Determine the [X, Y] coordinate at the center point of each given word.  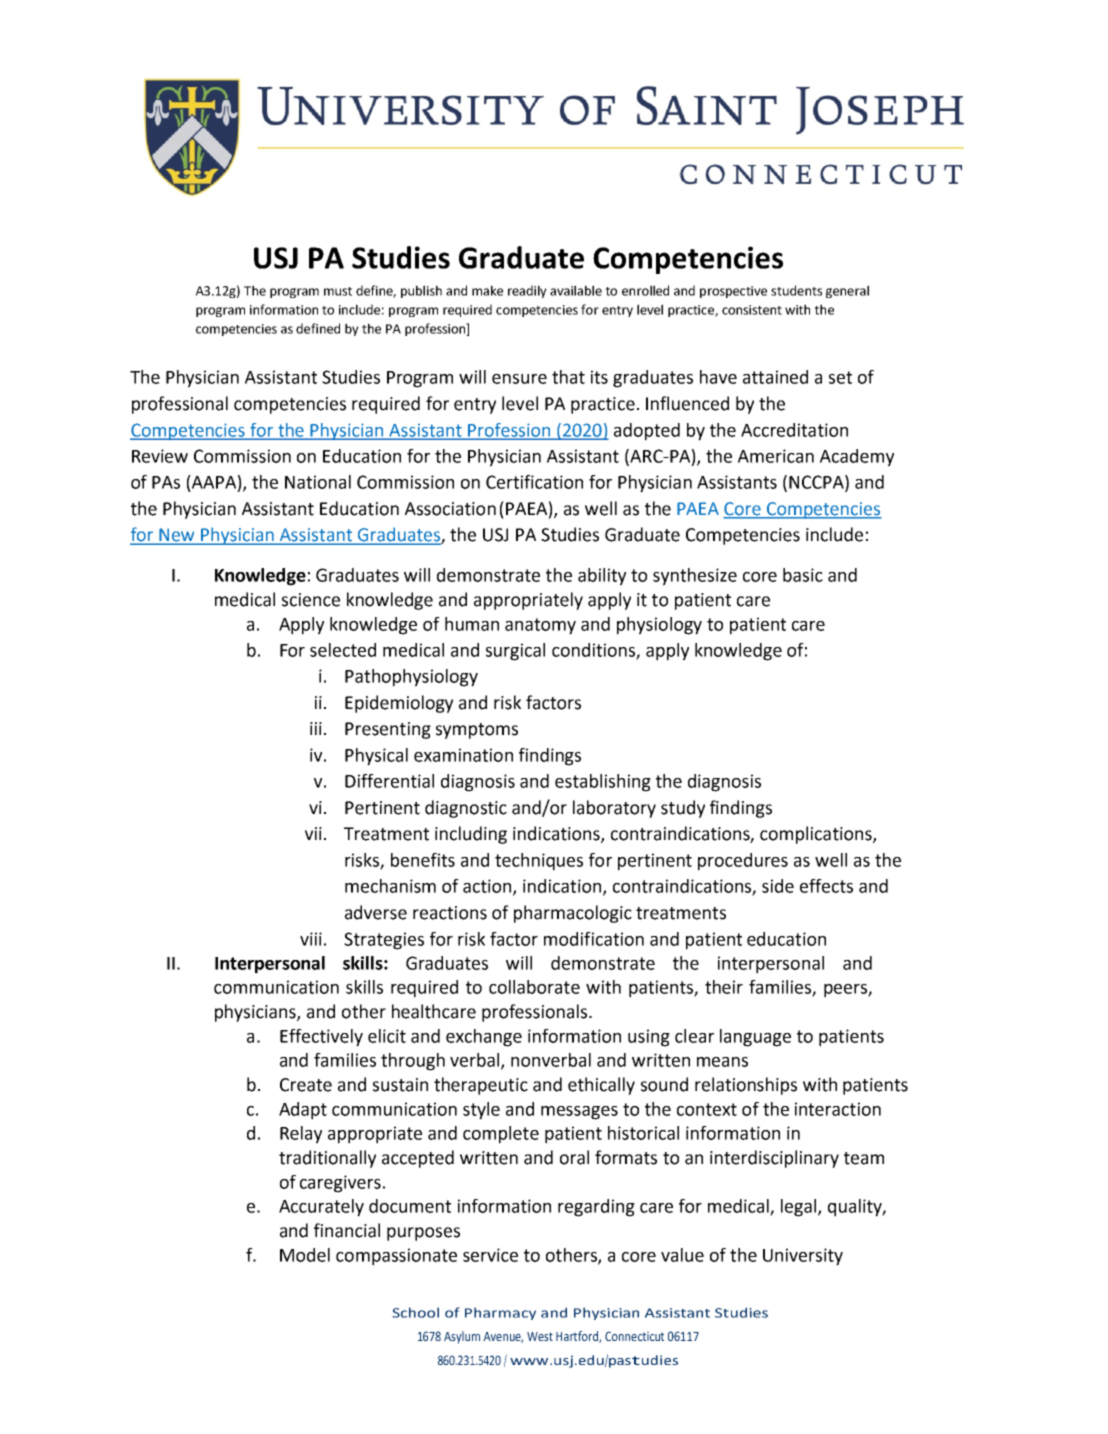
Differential [389, 781]
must [338, 291]
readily [527, 291]
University [803, 1257]
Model [305, 1255]
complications [817, 835]
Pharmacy [500, 1313]
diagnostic [466, 809]
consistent [752, 310]
